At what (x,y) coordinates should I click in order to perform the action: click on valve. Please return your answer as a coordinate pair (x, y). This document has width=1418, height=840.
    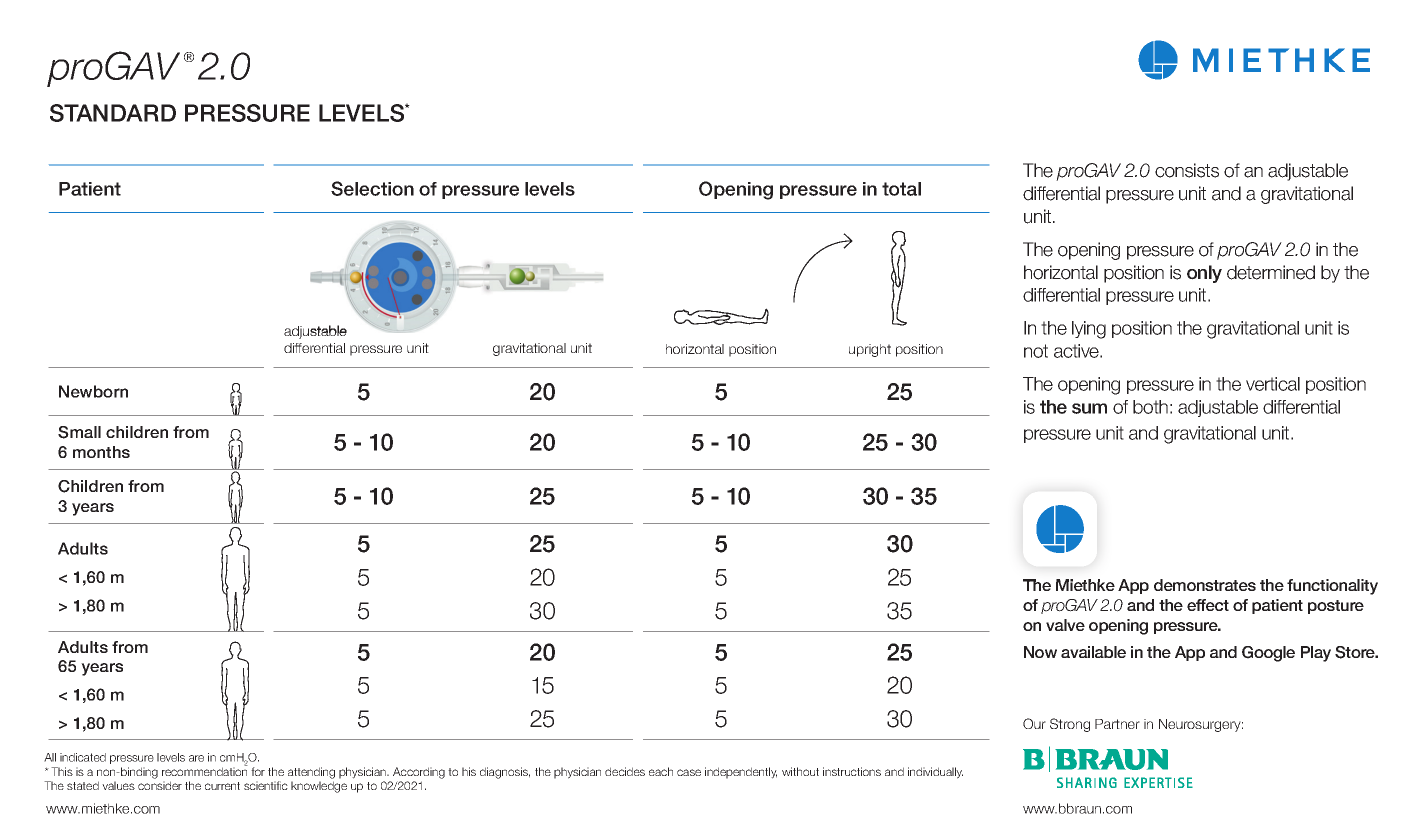
    Looking at the image, I should click on (1065, 625).
